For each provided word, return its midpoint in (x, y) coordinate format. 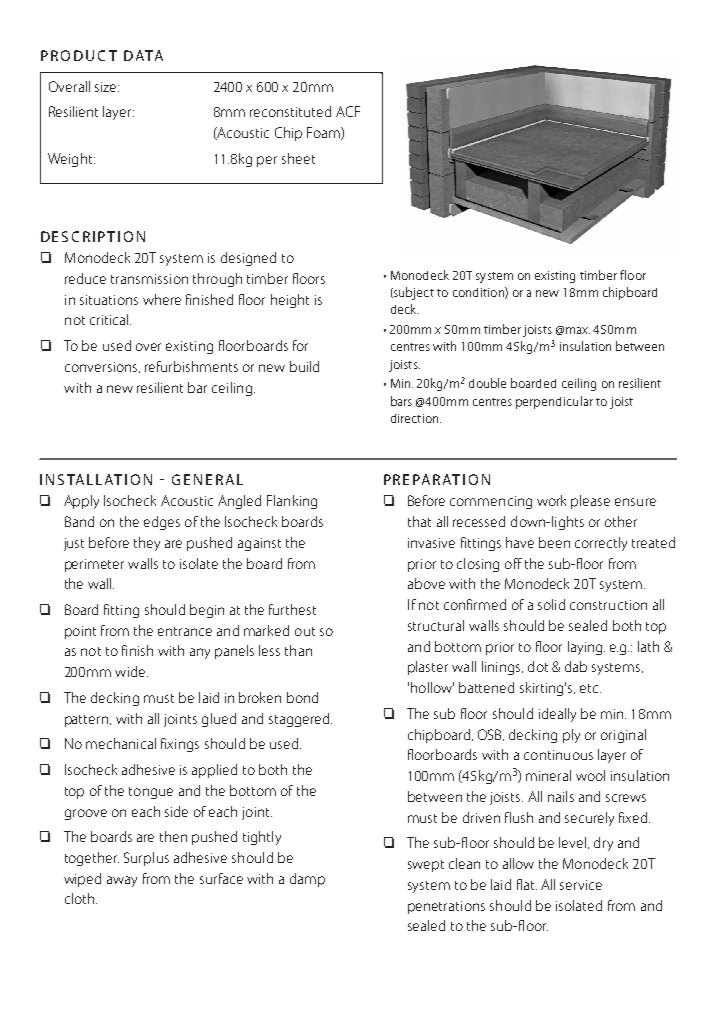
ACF (348, 111)
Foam (324, 133)
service (581, 885)
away (122, 881)
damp (307, 880)
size (107, 87)
